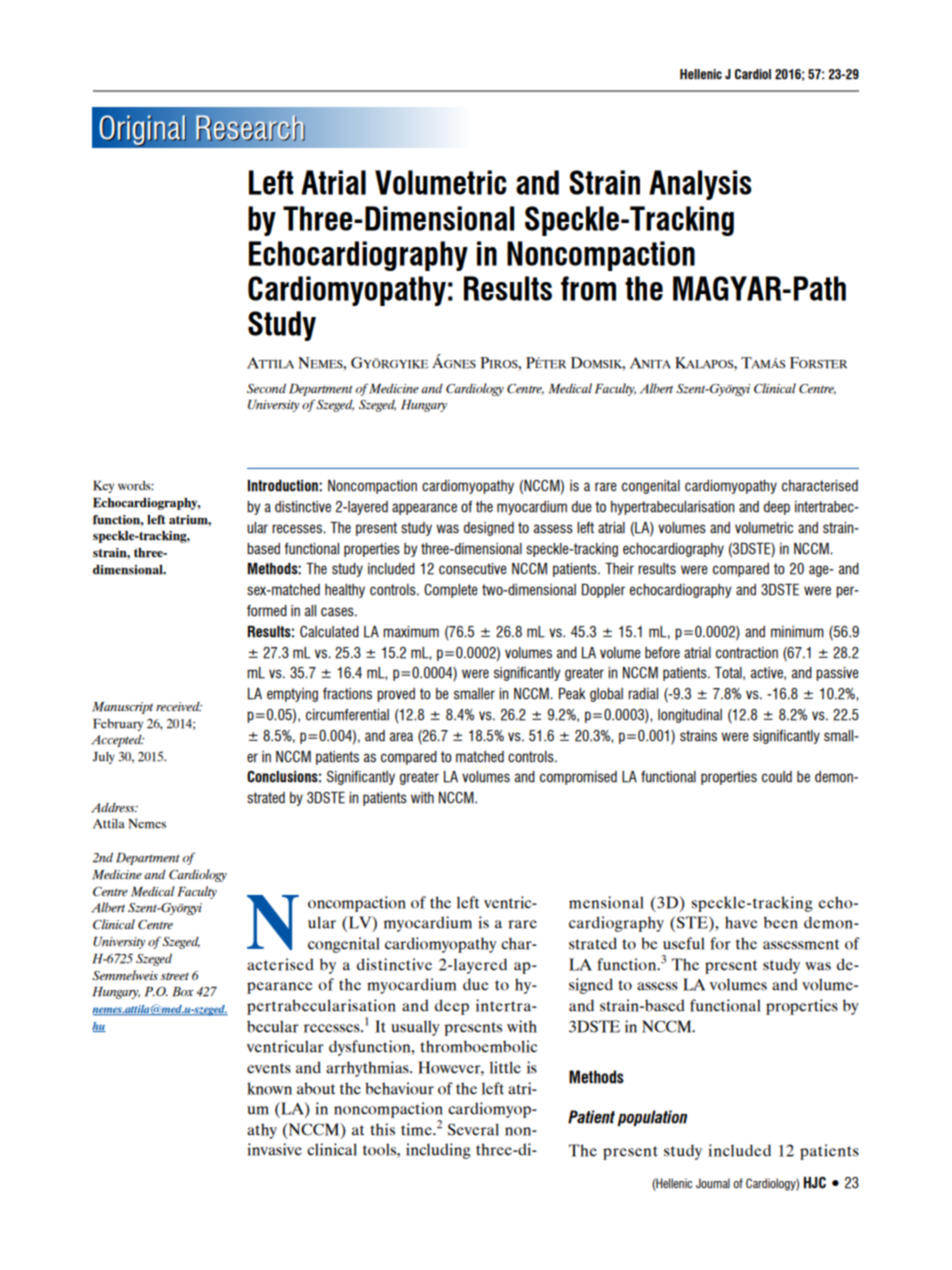 The height and width of the screenshot is (1270, 952). I want to click on Analysis, so click(700, 185).
